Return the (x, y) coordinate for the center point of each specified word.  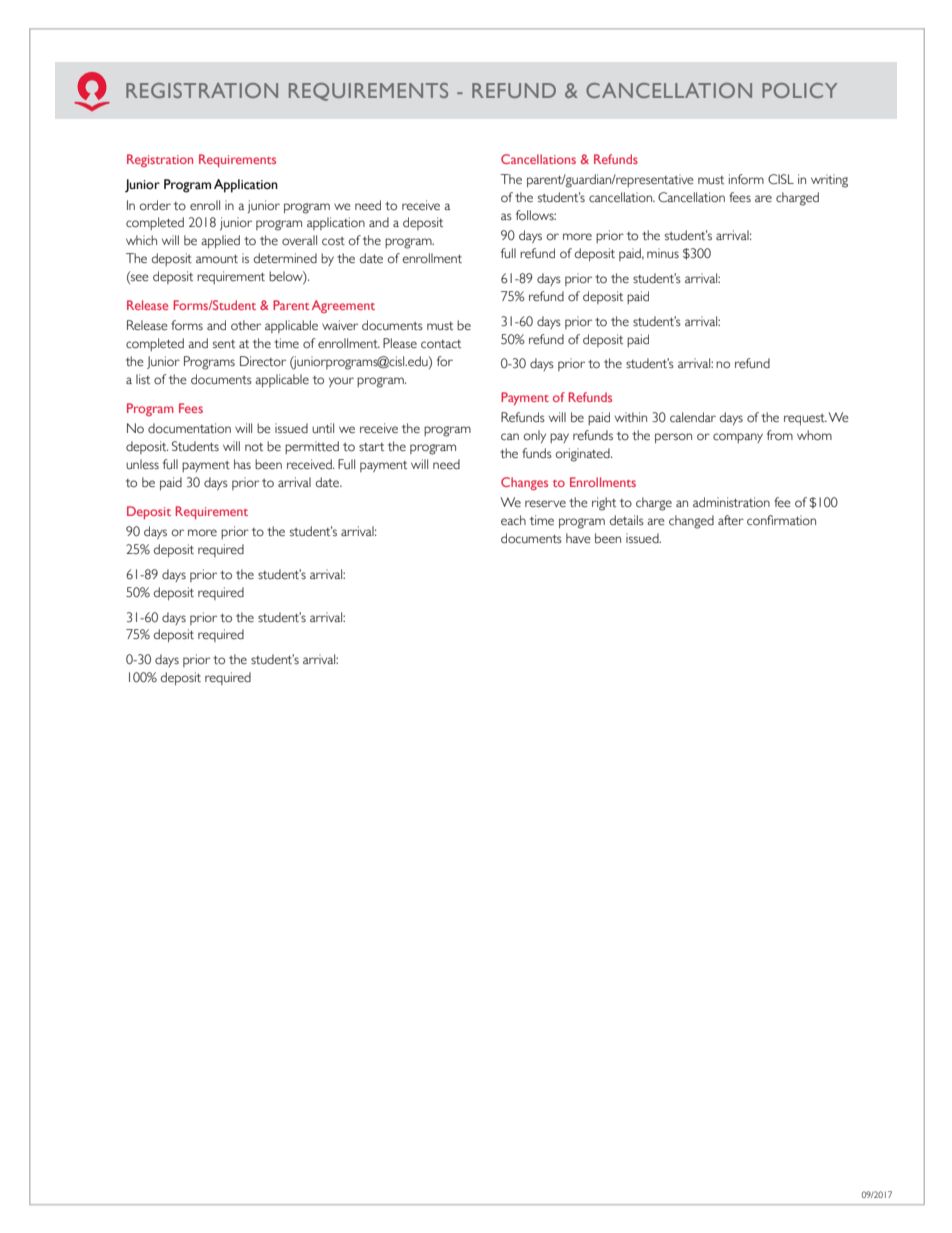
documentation (189, 428)
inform (746, 179)
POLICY (800, 90)
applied (220, 241)
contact (441, 344)
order (155, 205)
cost (333, 241)
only (535, 436)
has (242, 464)
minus (663, 253)
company (738, 438)
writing (829, 181)
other (246, 325)
